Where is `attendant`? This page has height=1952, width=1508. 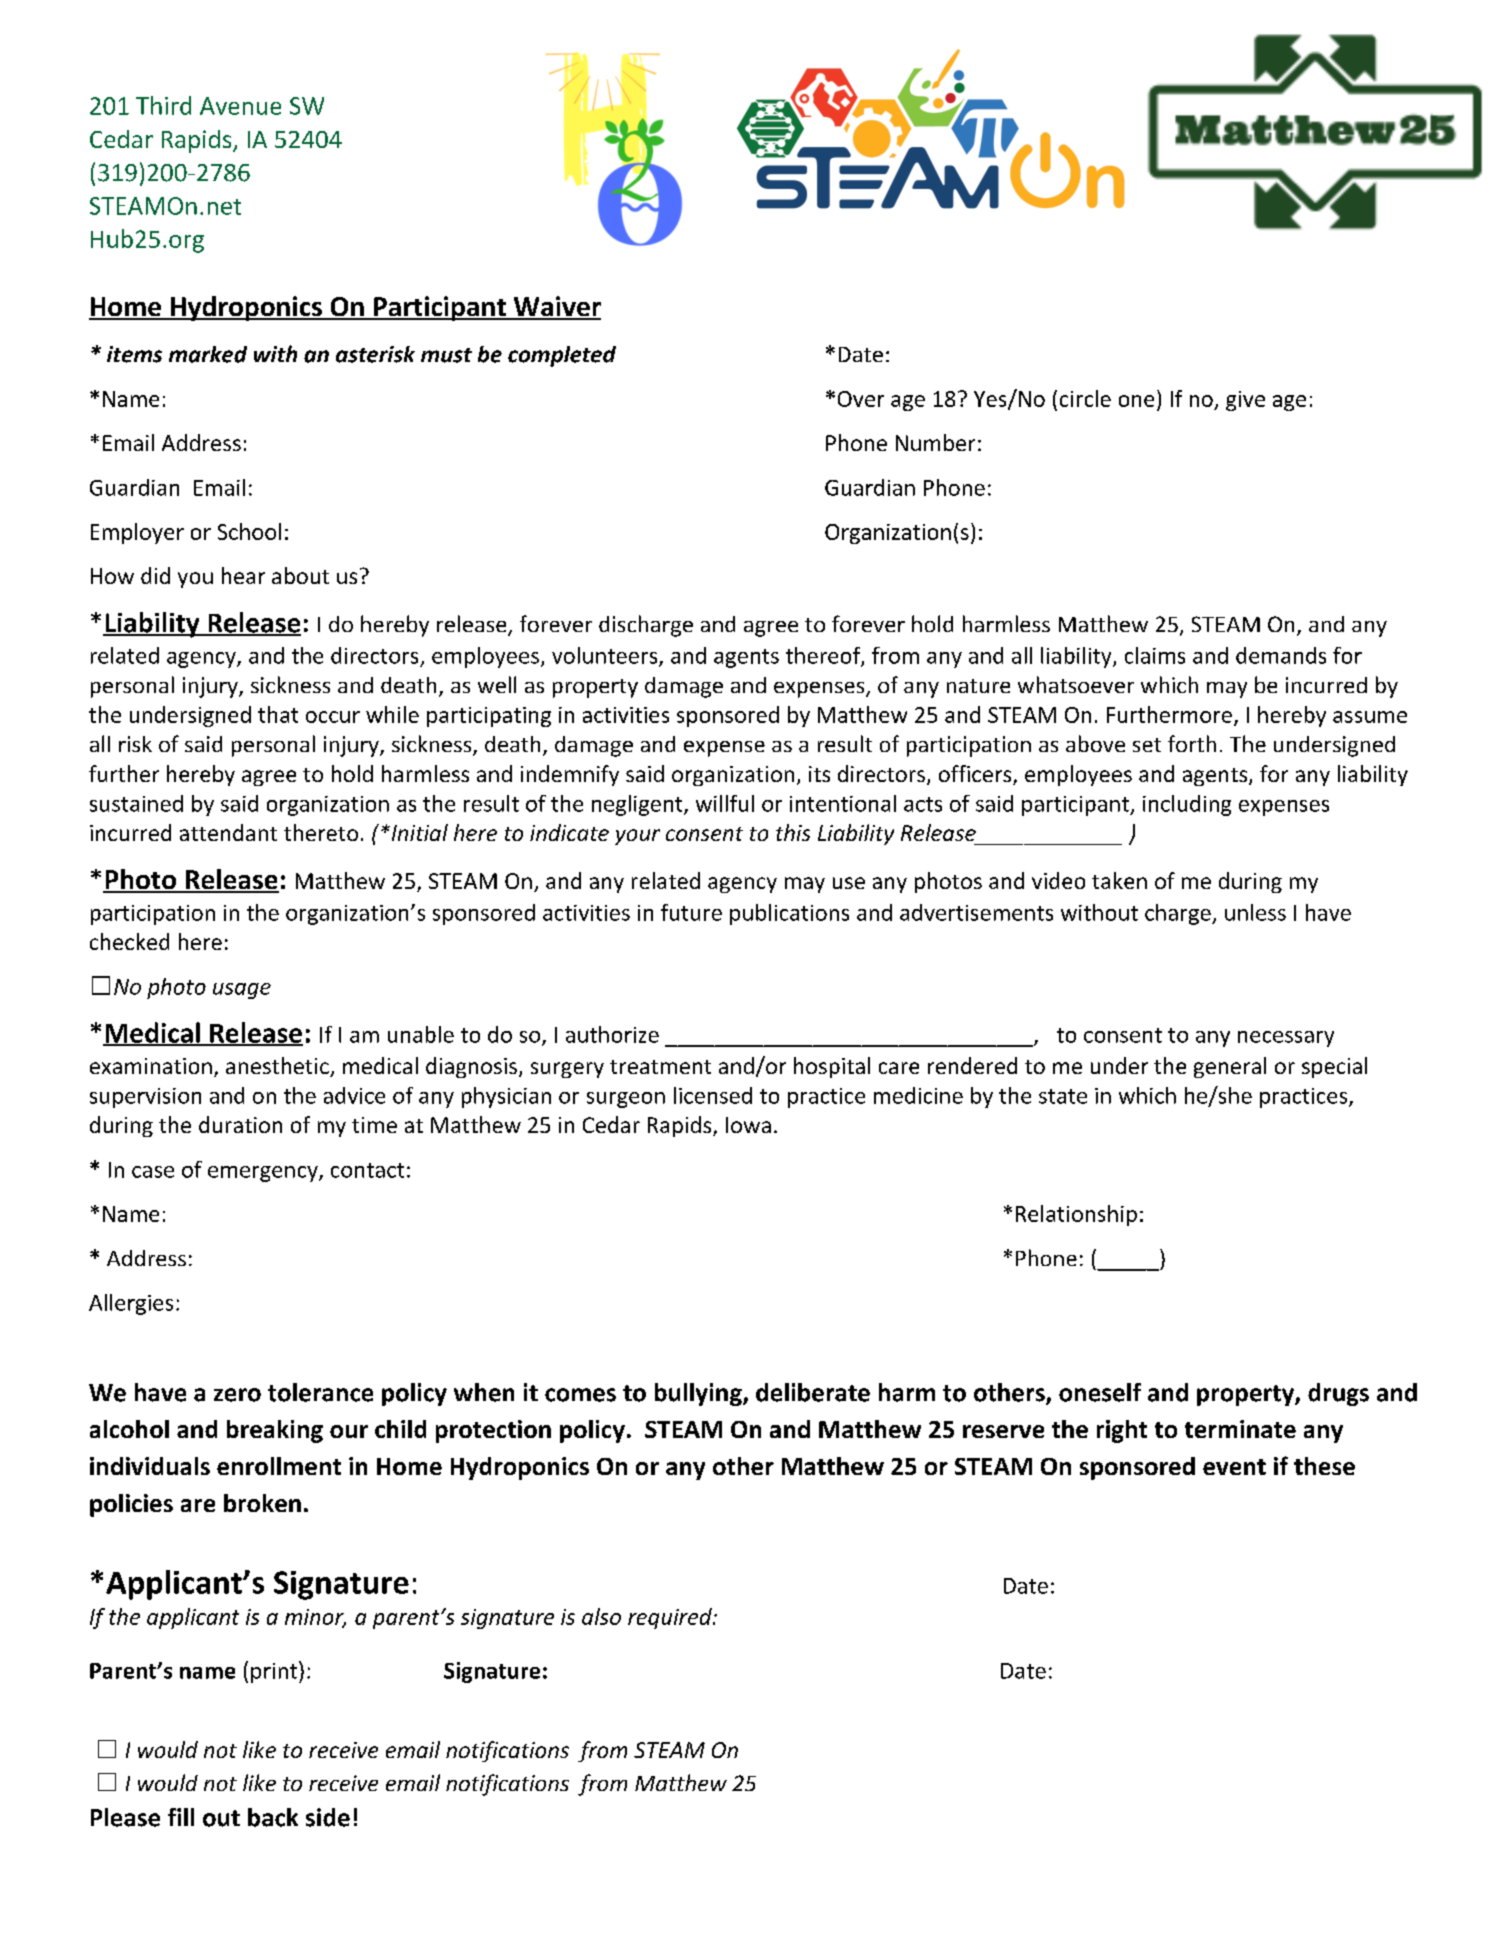
attendant is located at coordinates (228, 832).
